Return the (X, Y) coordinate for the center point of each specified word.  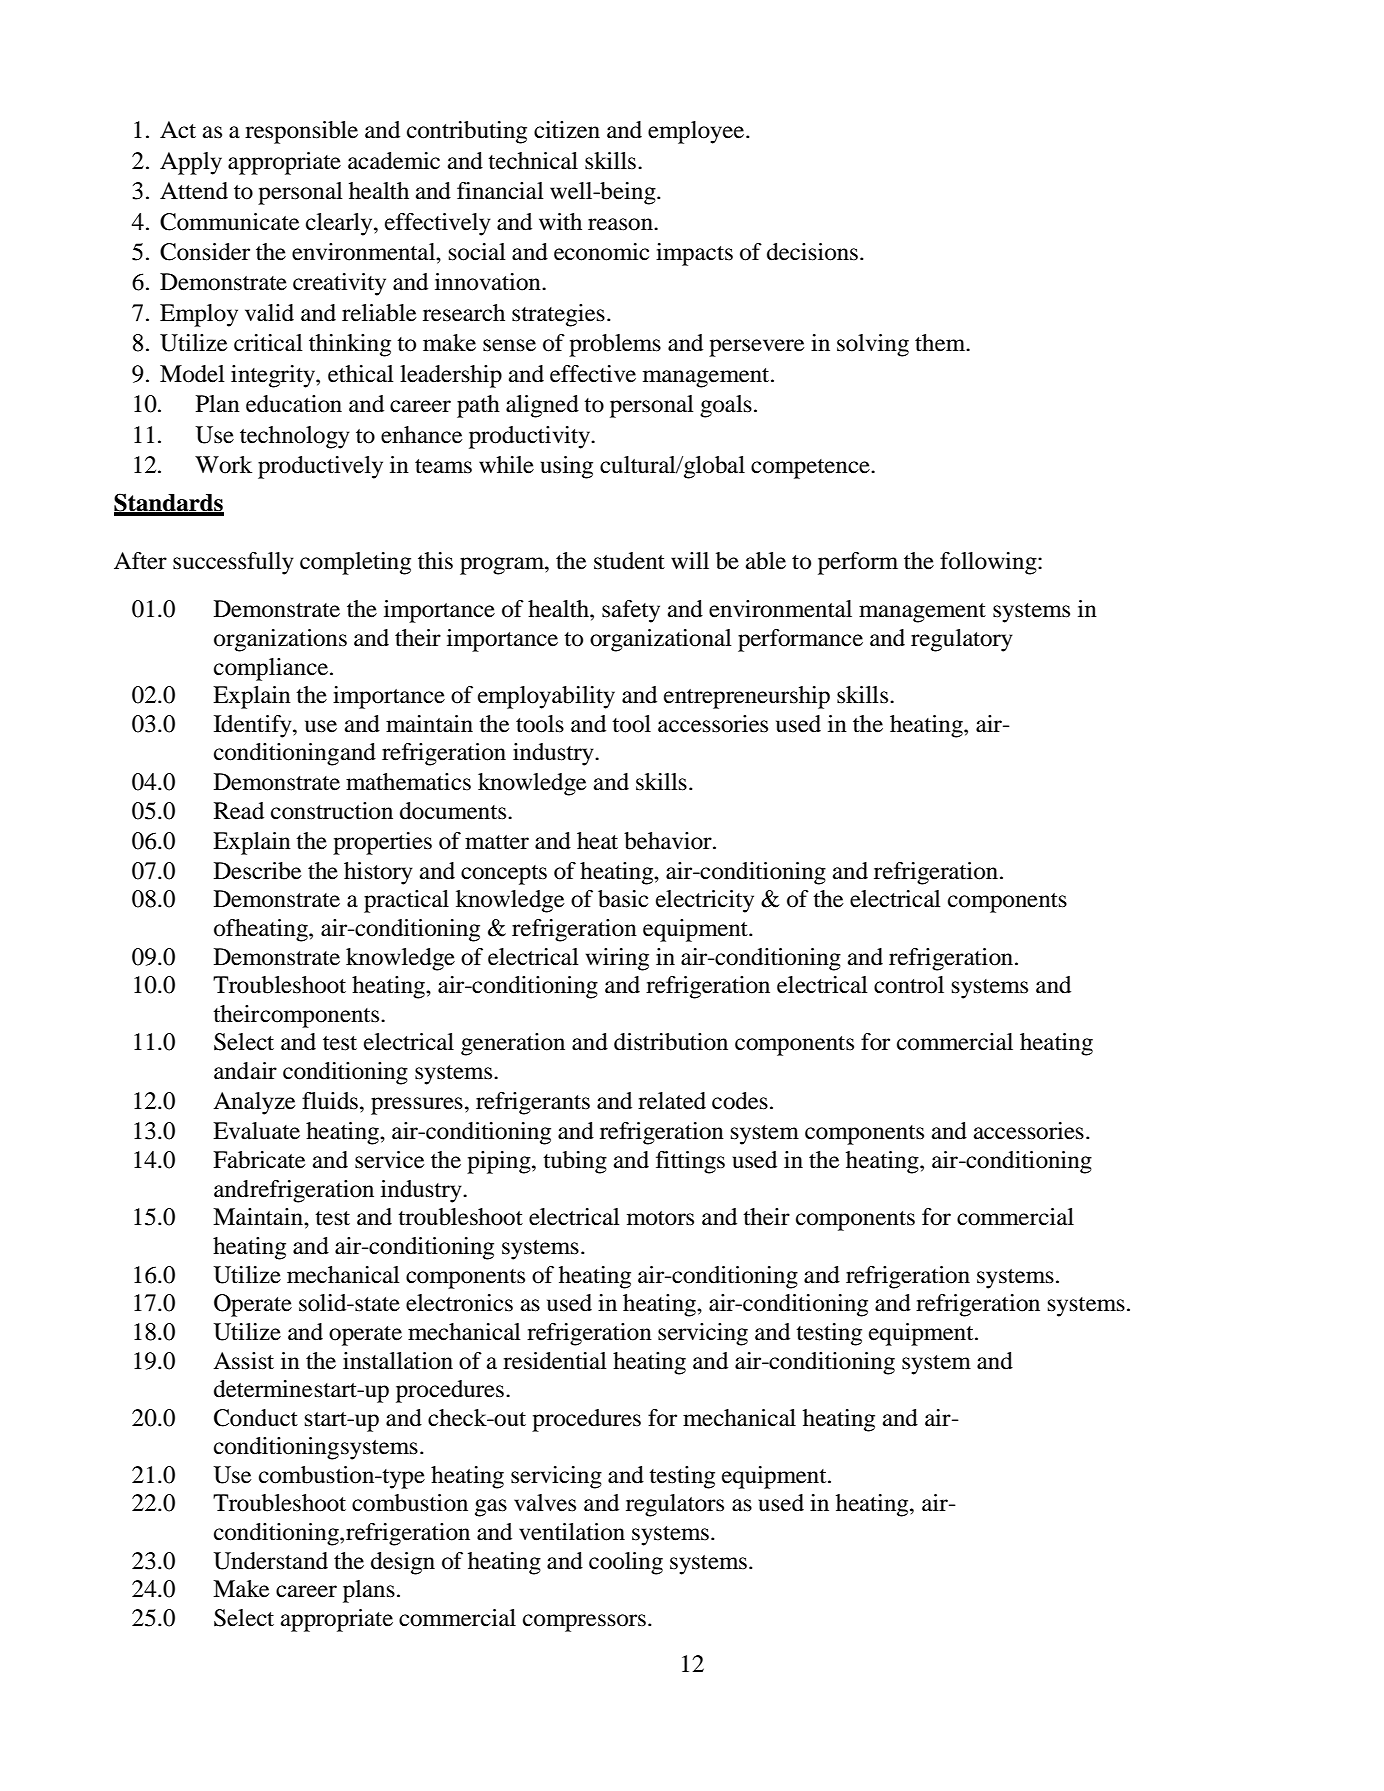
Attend (194, 191)
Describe (258, 871)
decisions (812, 252)
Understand (270, 1561)
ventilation (572, 1532)
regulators (675, 1505)
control (909, 985)
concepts (504, 875)
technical (533, 161)
